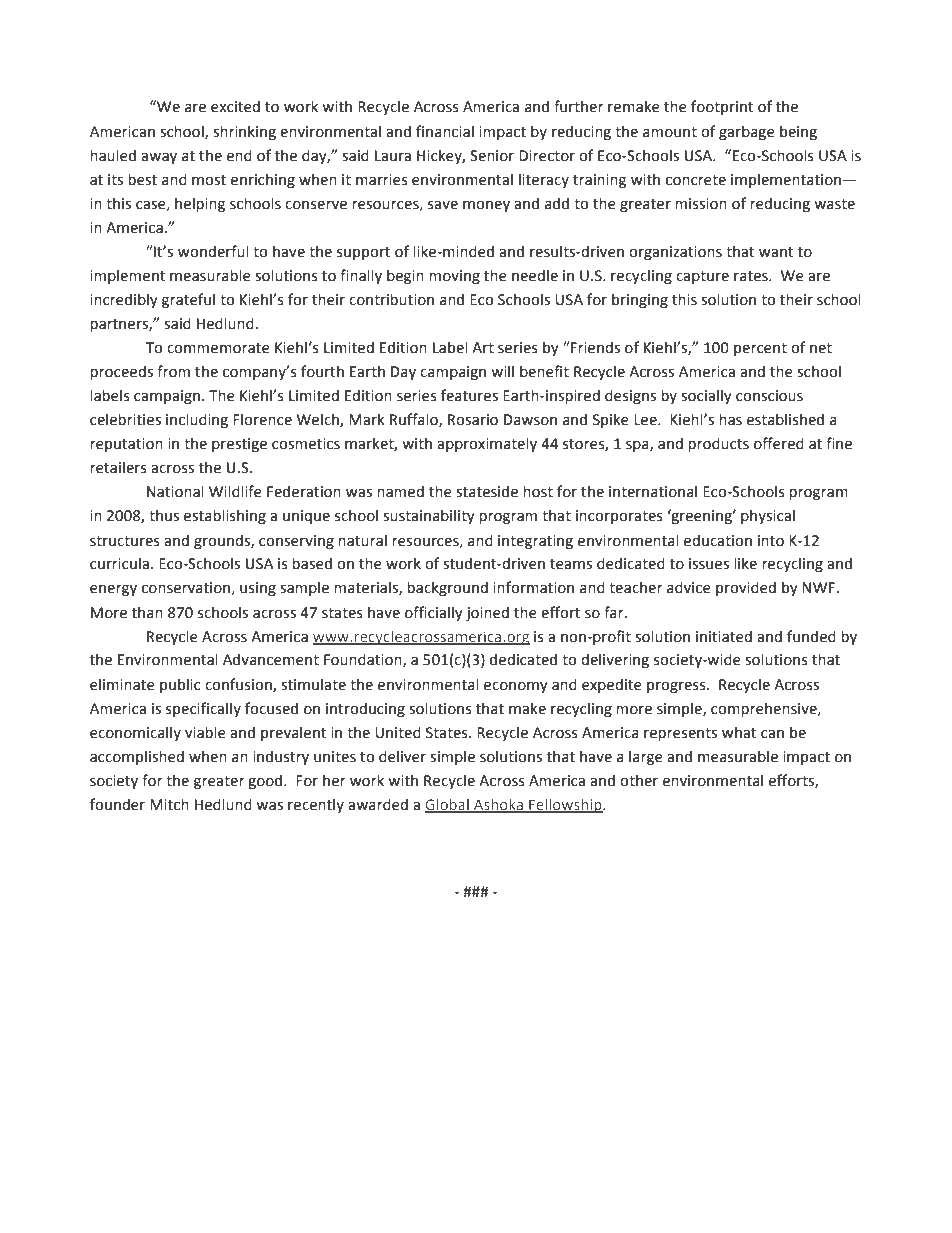 Image resolution: width=952 pixels, height=1233 pixels. I want to click on offered, so click(779, 443).
